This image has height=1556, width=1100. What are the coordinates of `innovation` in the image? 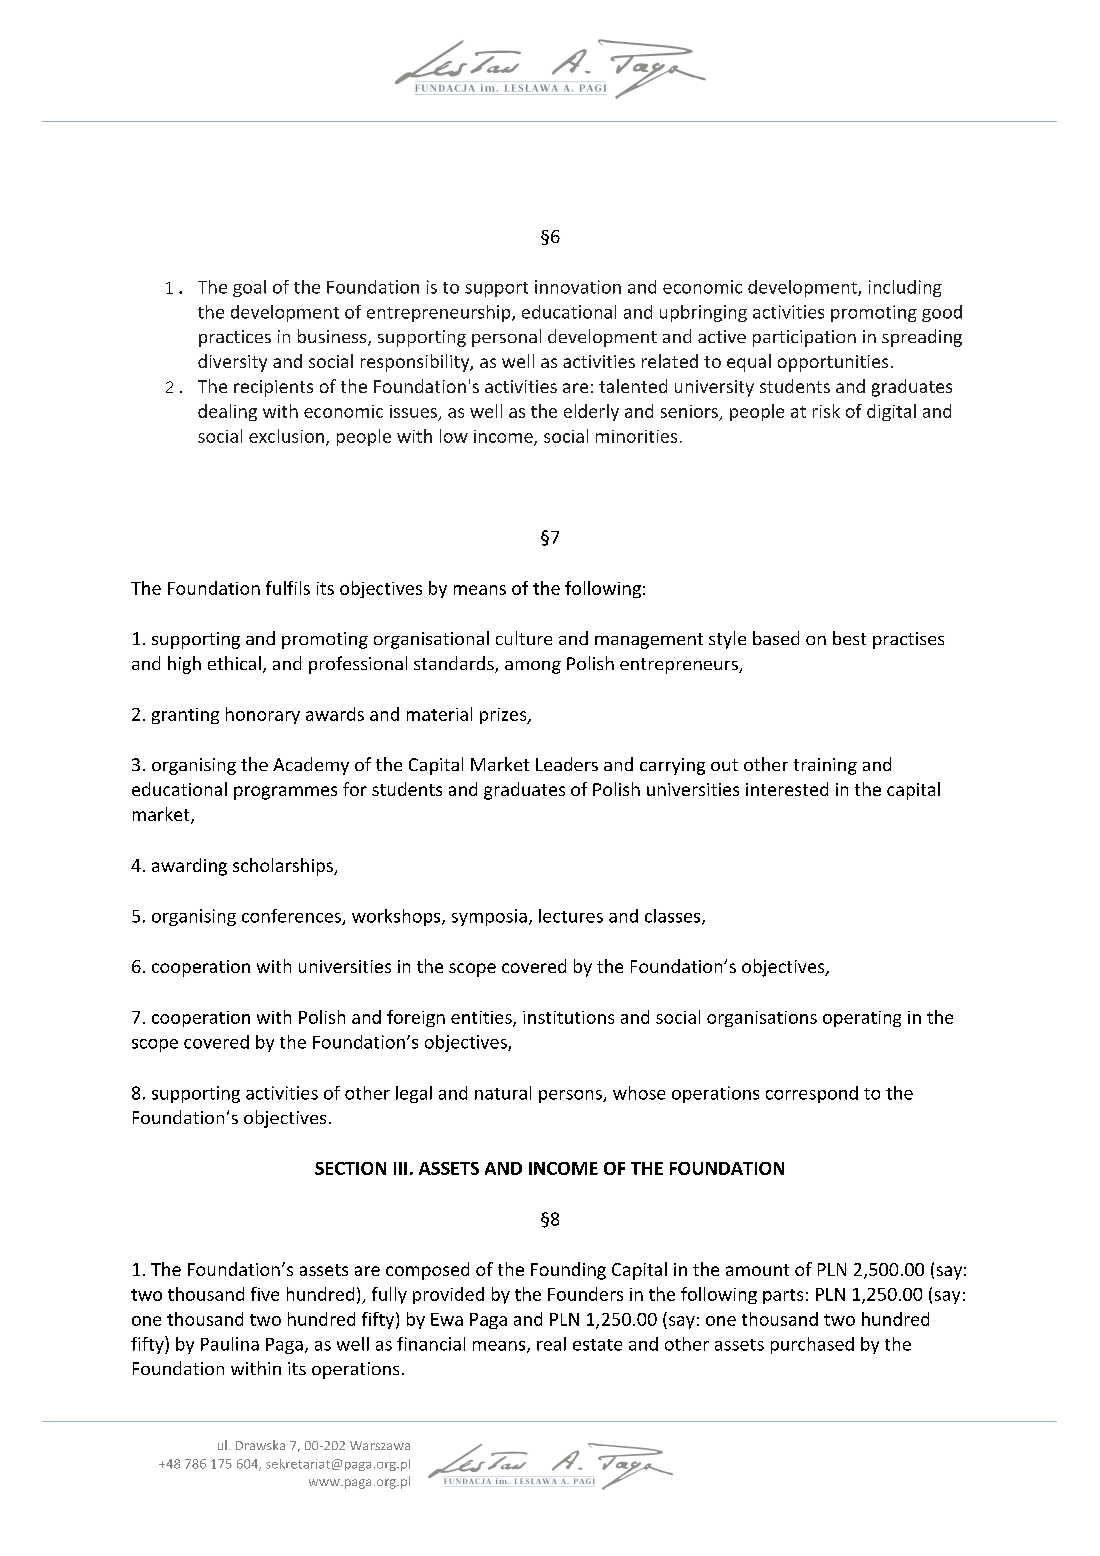 It's located at (578, 287).
